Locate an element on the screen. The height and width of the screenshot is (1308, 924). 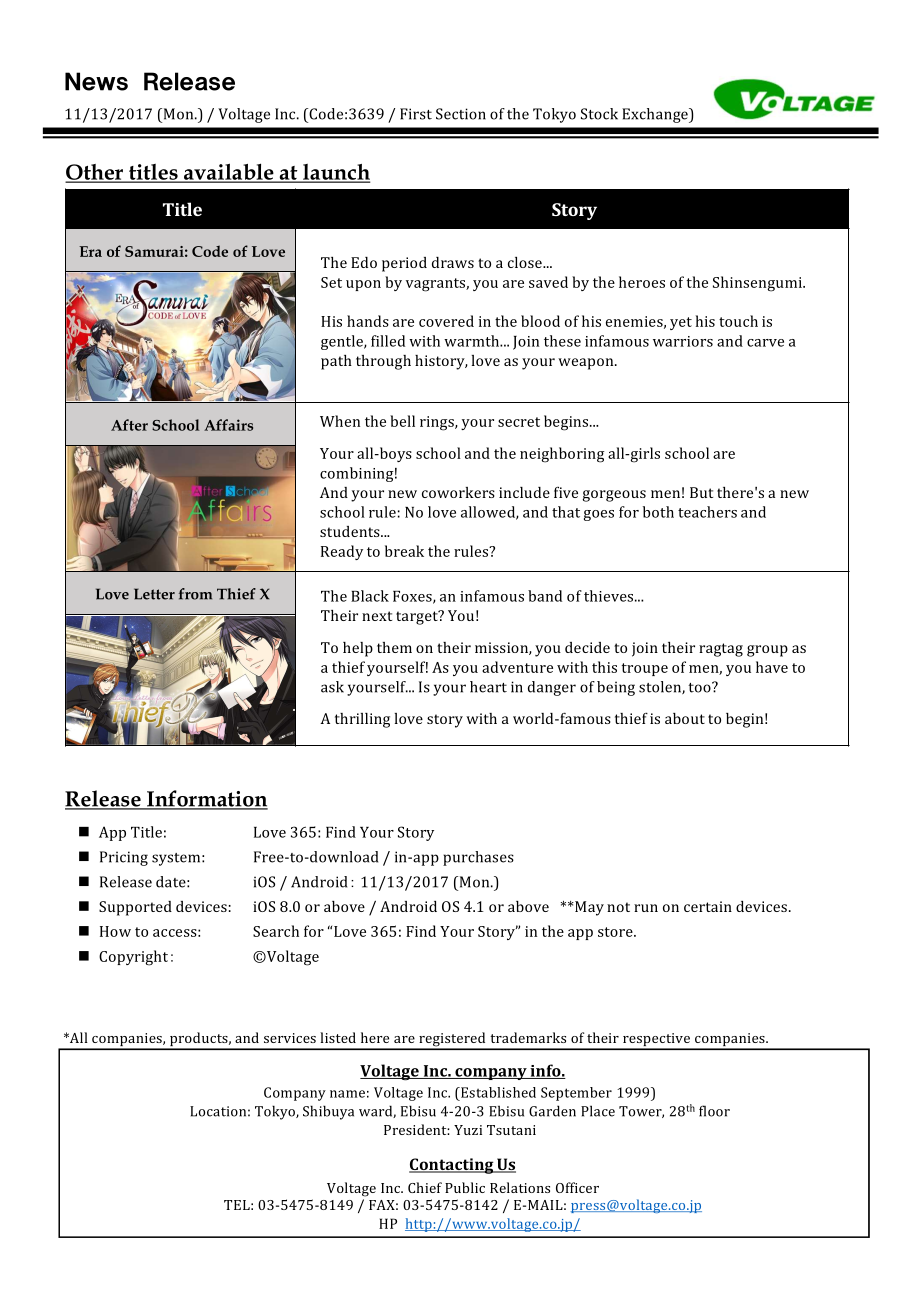
ragtag is located at coordinates (721, 650).
